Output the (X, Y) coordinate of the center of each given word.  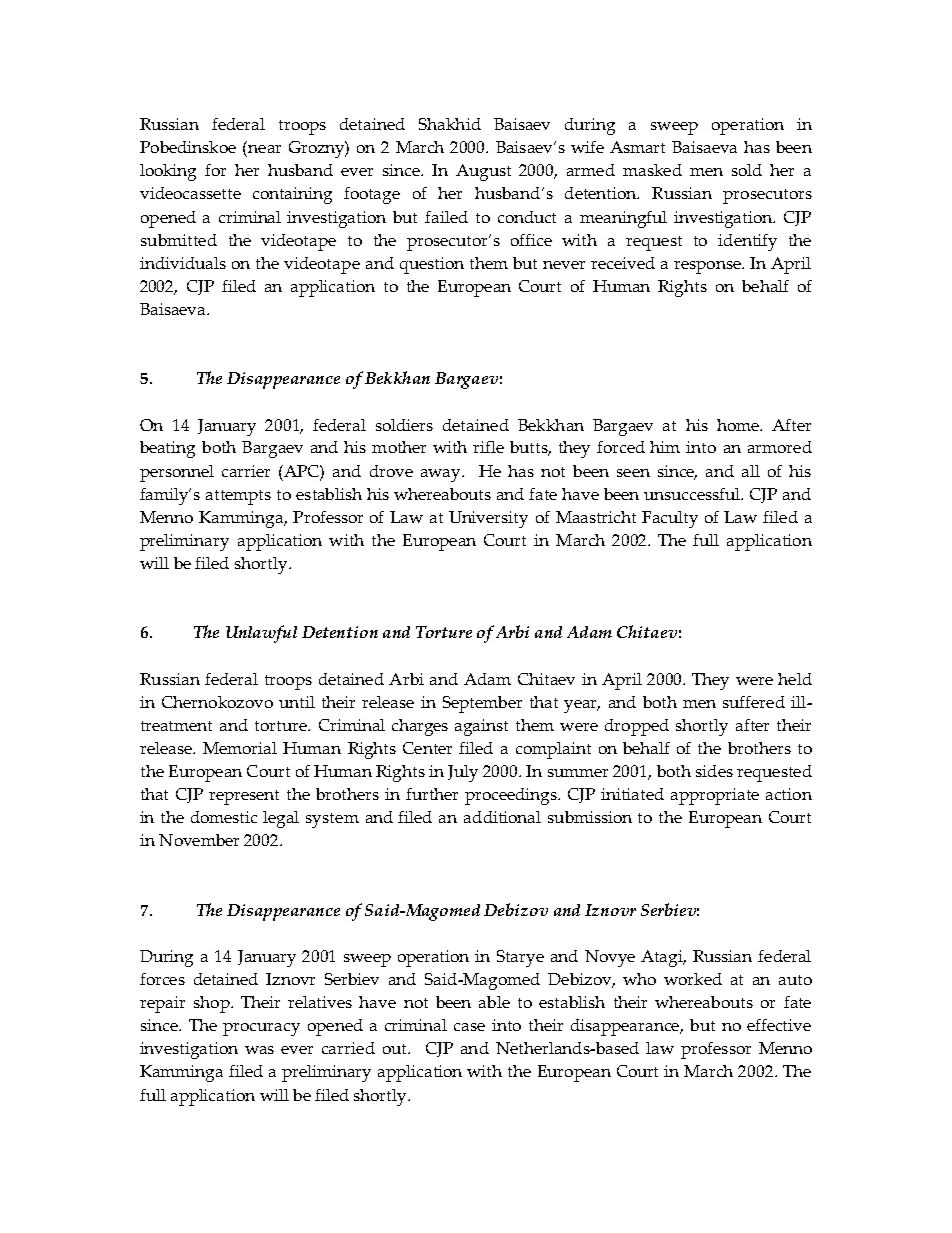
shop (213, 1004)
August (483, 172)
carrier (246, 471)
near (264, 149)
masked (652, 170)
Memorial (240, 748)
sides (714, 771)
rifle (488, 447)
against (481, 727)
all (751, 471)
